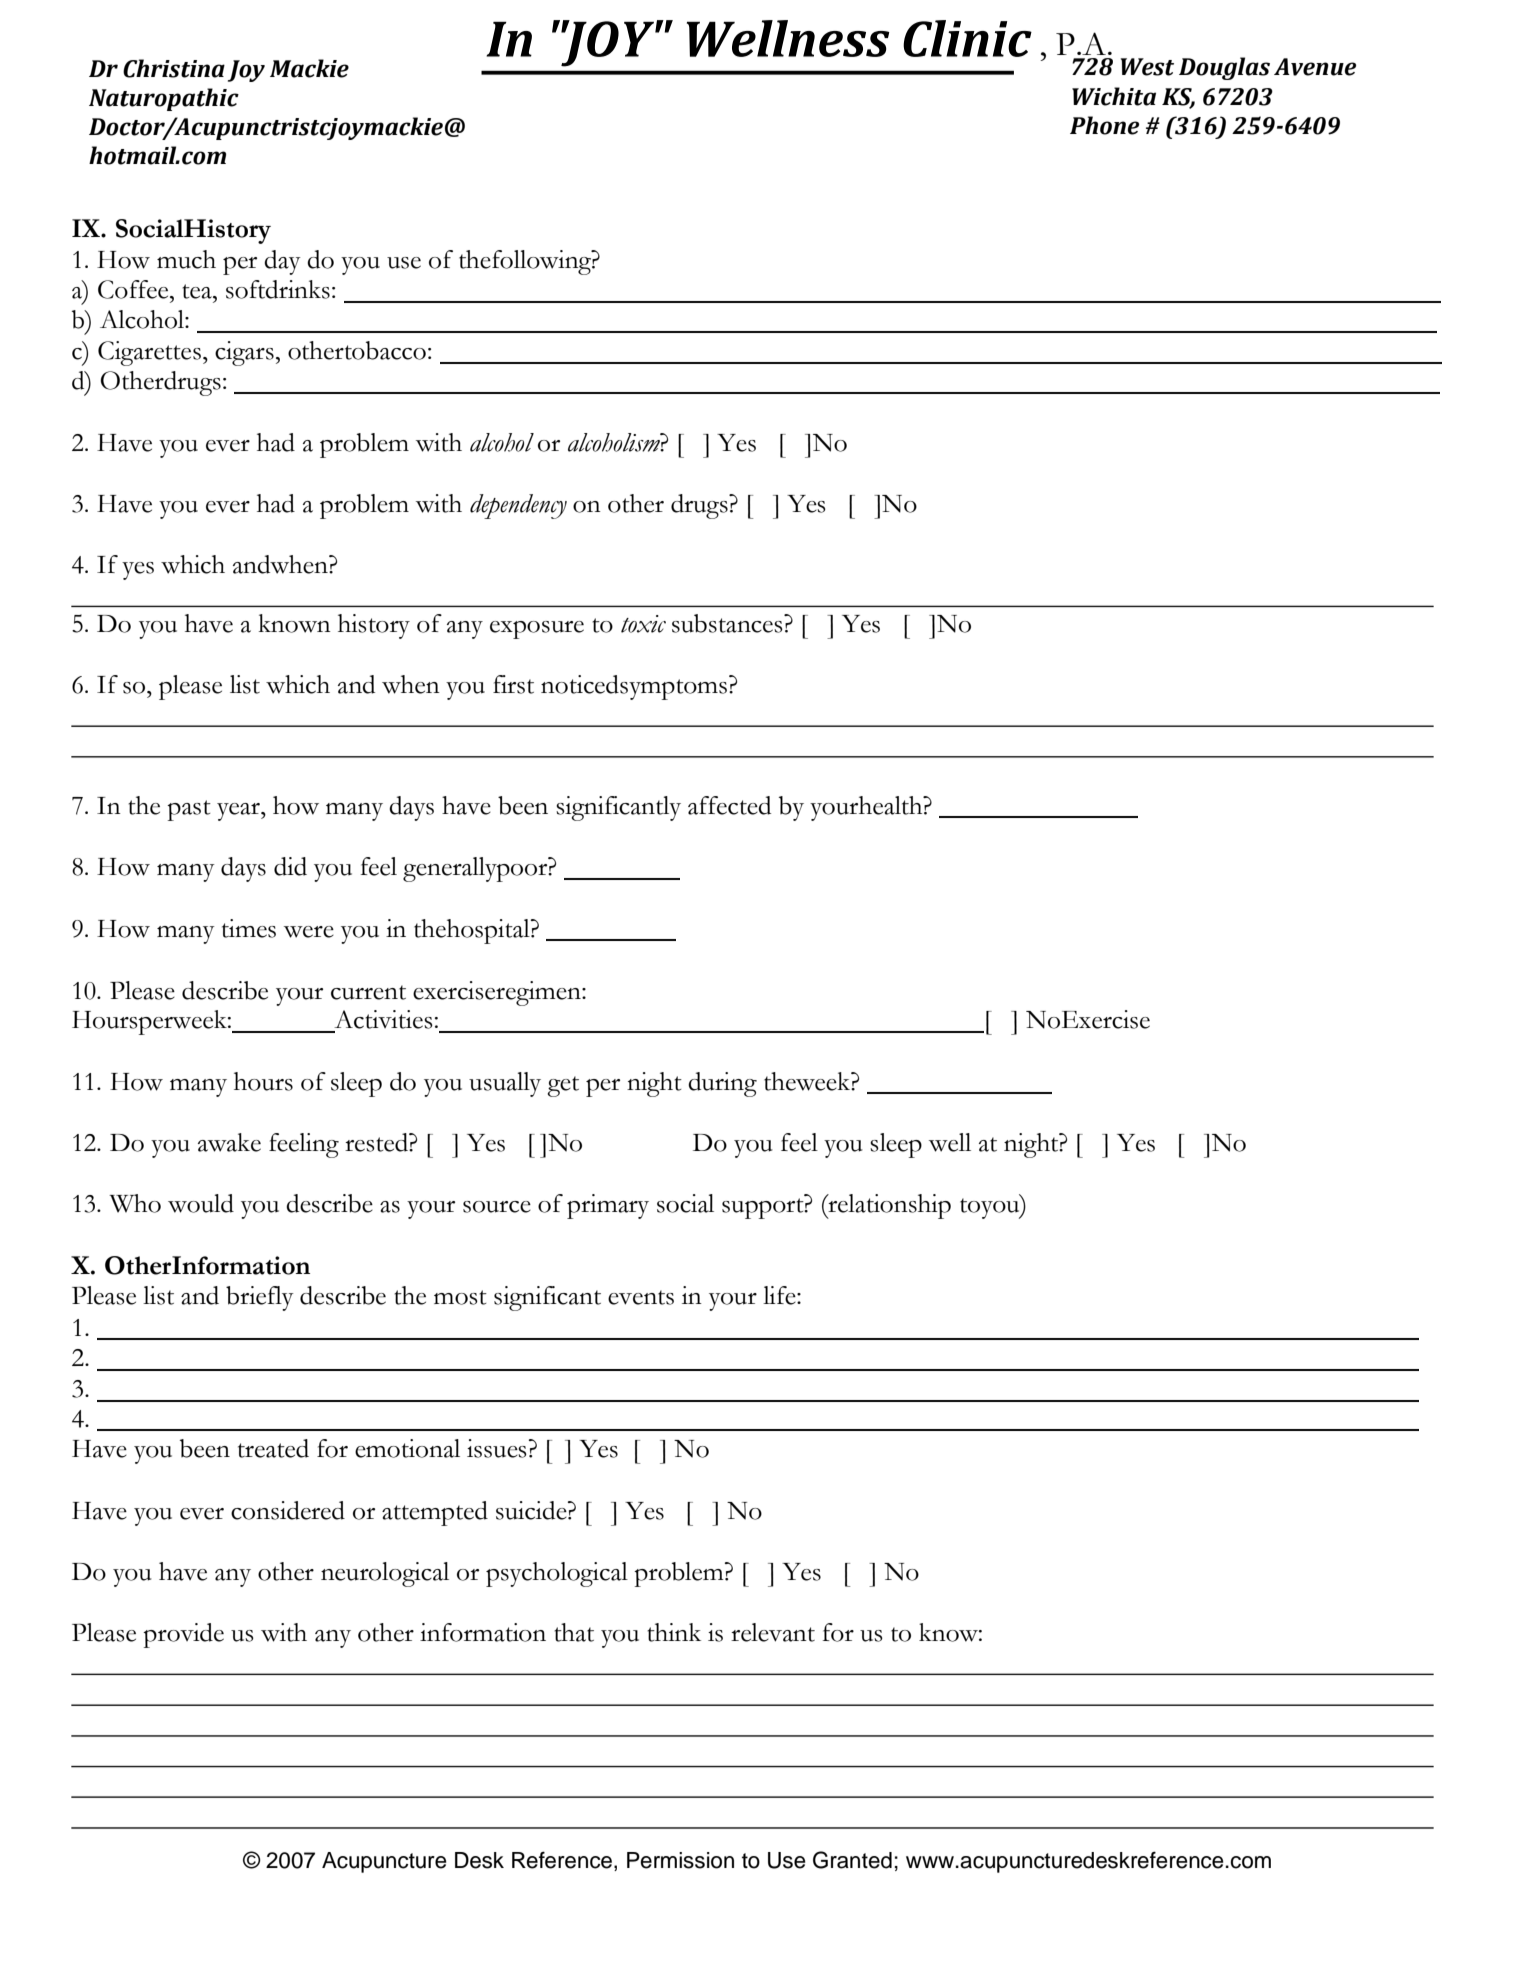  I want to click on times, so click(249, 928).
